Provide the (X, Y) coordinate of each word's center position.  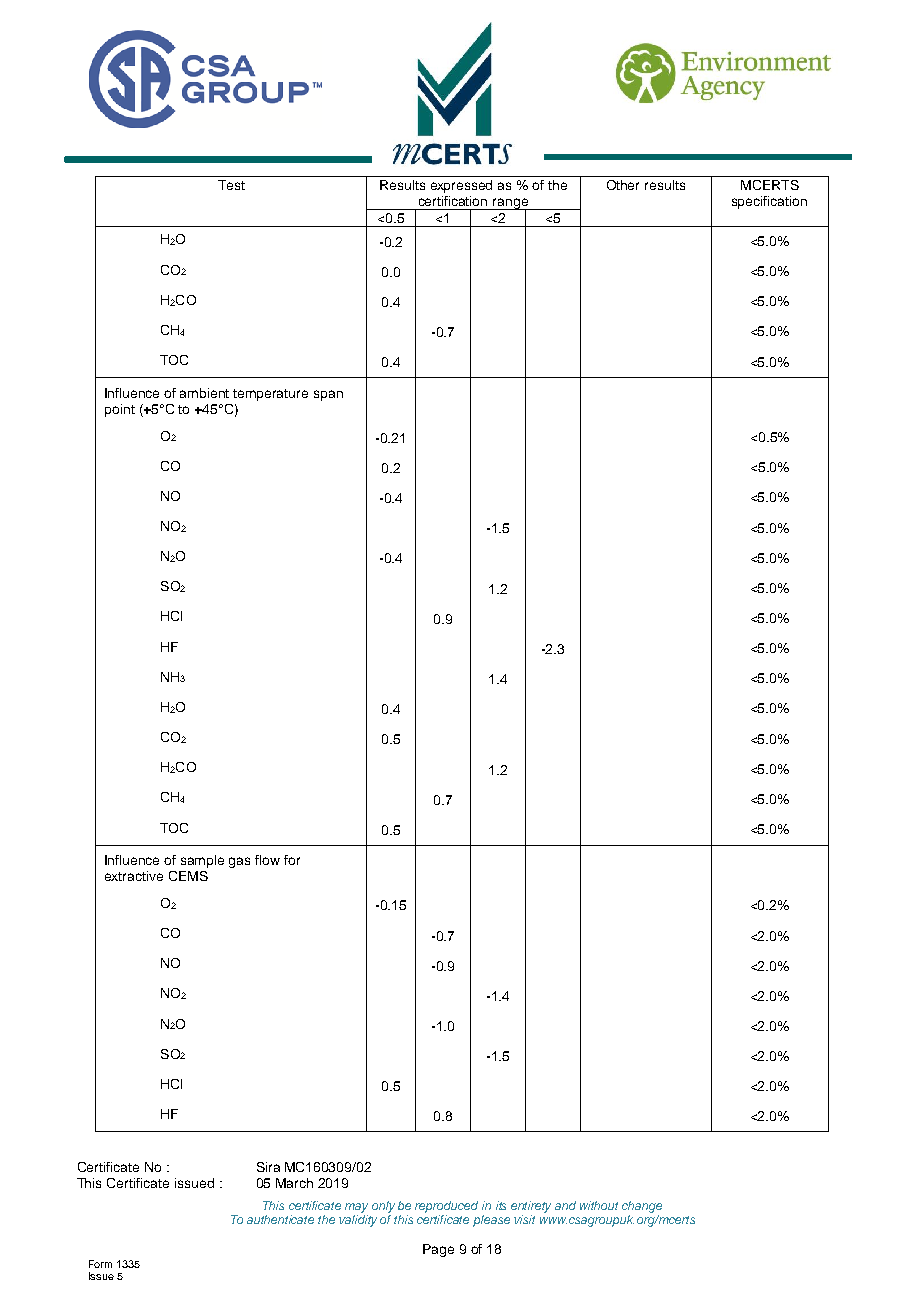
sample (202, 861)
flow (267, 860)
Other (623, 185)
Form (100, 1264)
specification (769, 202)
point (120, 410)
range (510, 205)
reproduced (446, 1207)
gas (239, 862)
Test (231, 185)
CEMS (188, 876)
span (328, 395)
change (642, 1207)
